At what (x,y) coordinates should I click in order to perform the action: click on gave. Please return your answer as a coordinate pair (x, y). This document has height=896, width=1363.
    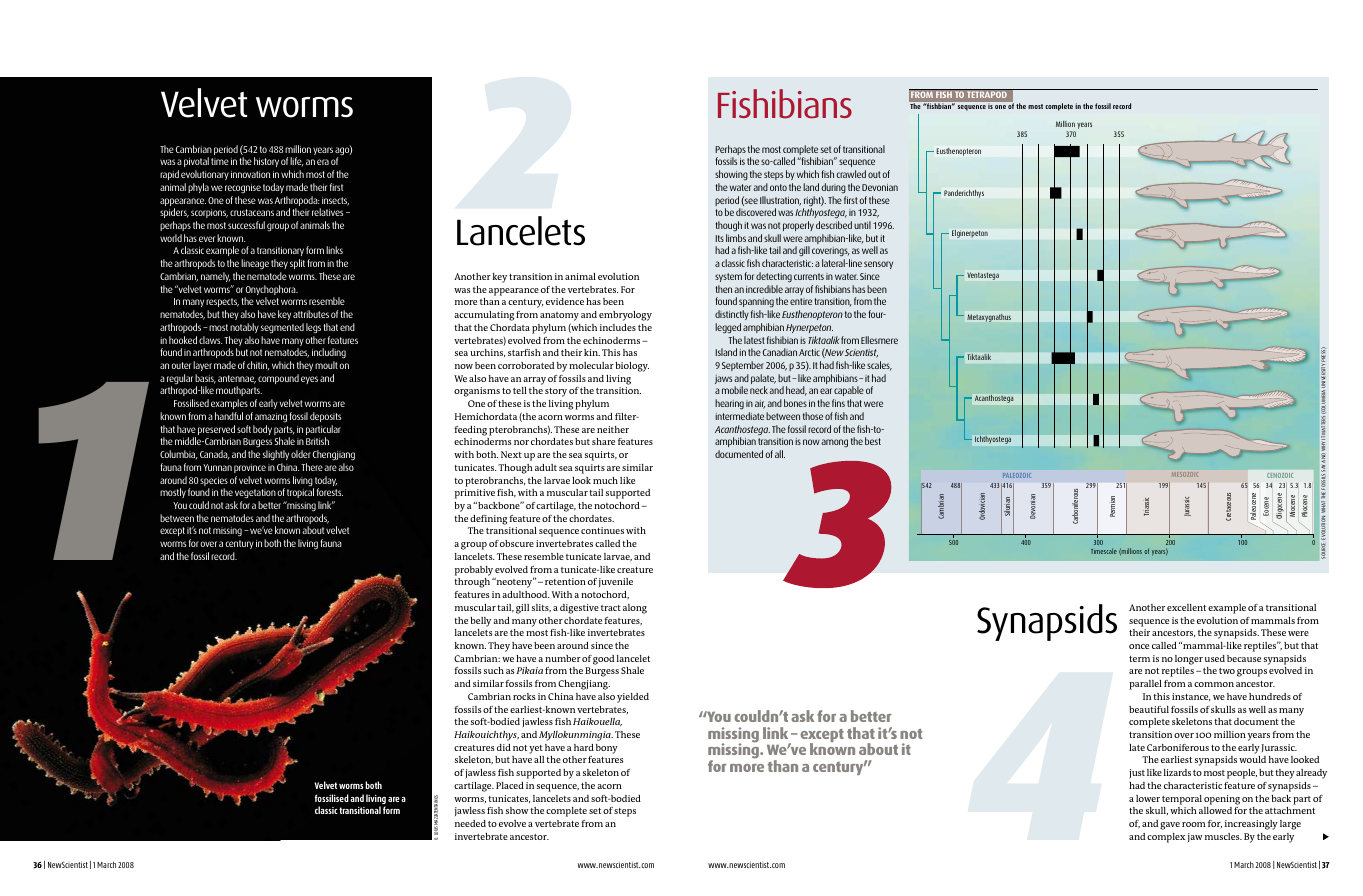
    Looking at the image, I should click on (1170, 826).
